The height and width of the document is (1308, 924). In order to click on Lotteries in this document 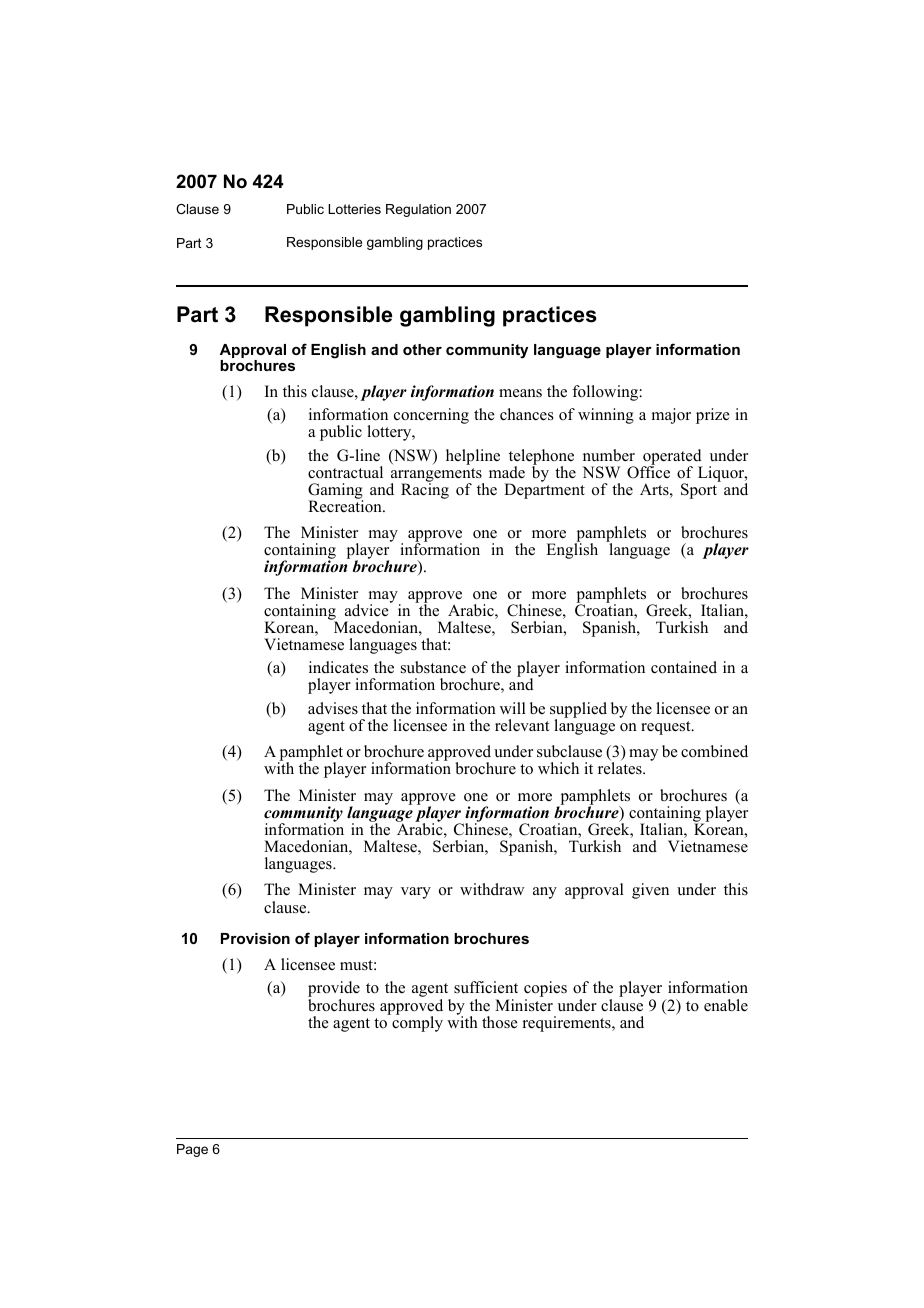, I will do `click(354, 209)`.
